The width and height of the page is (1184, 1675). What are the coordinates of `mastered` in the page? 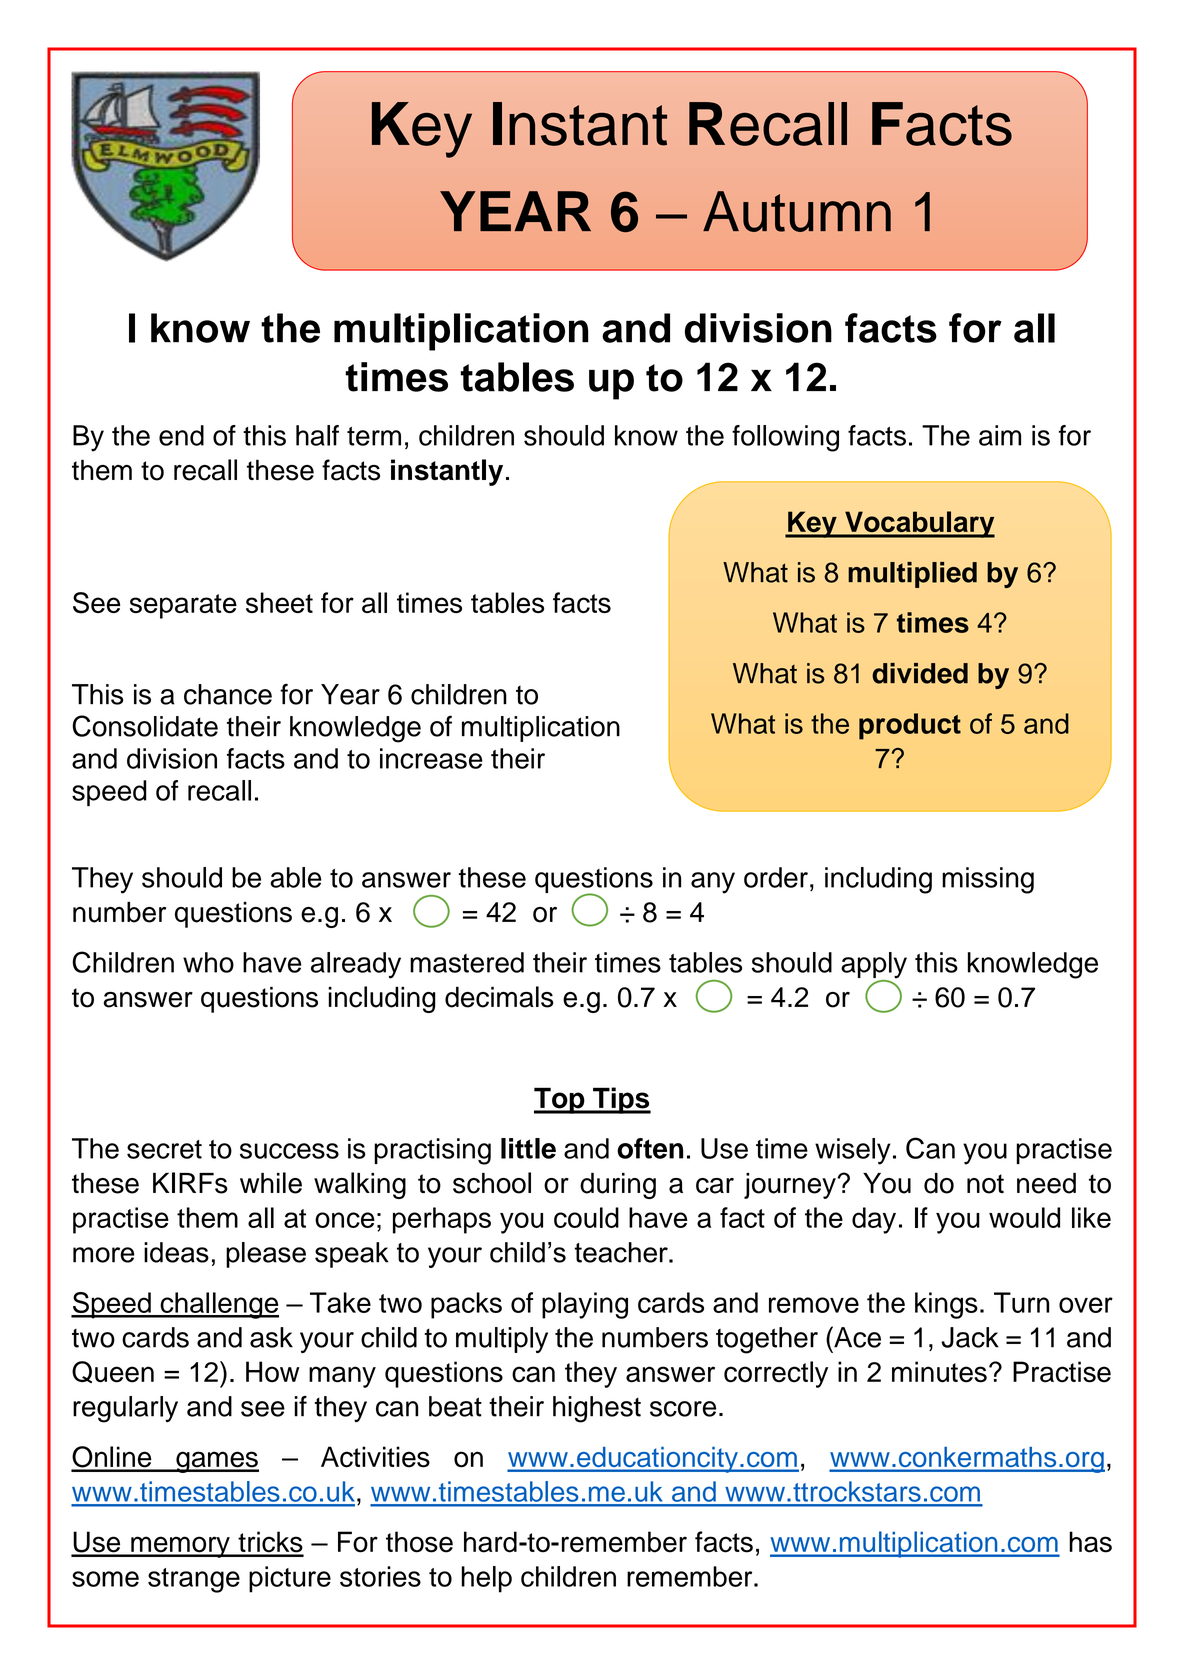 It's located at (467, 962).
